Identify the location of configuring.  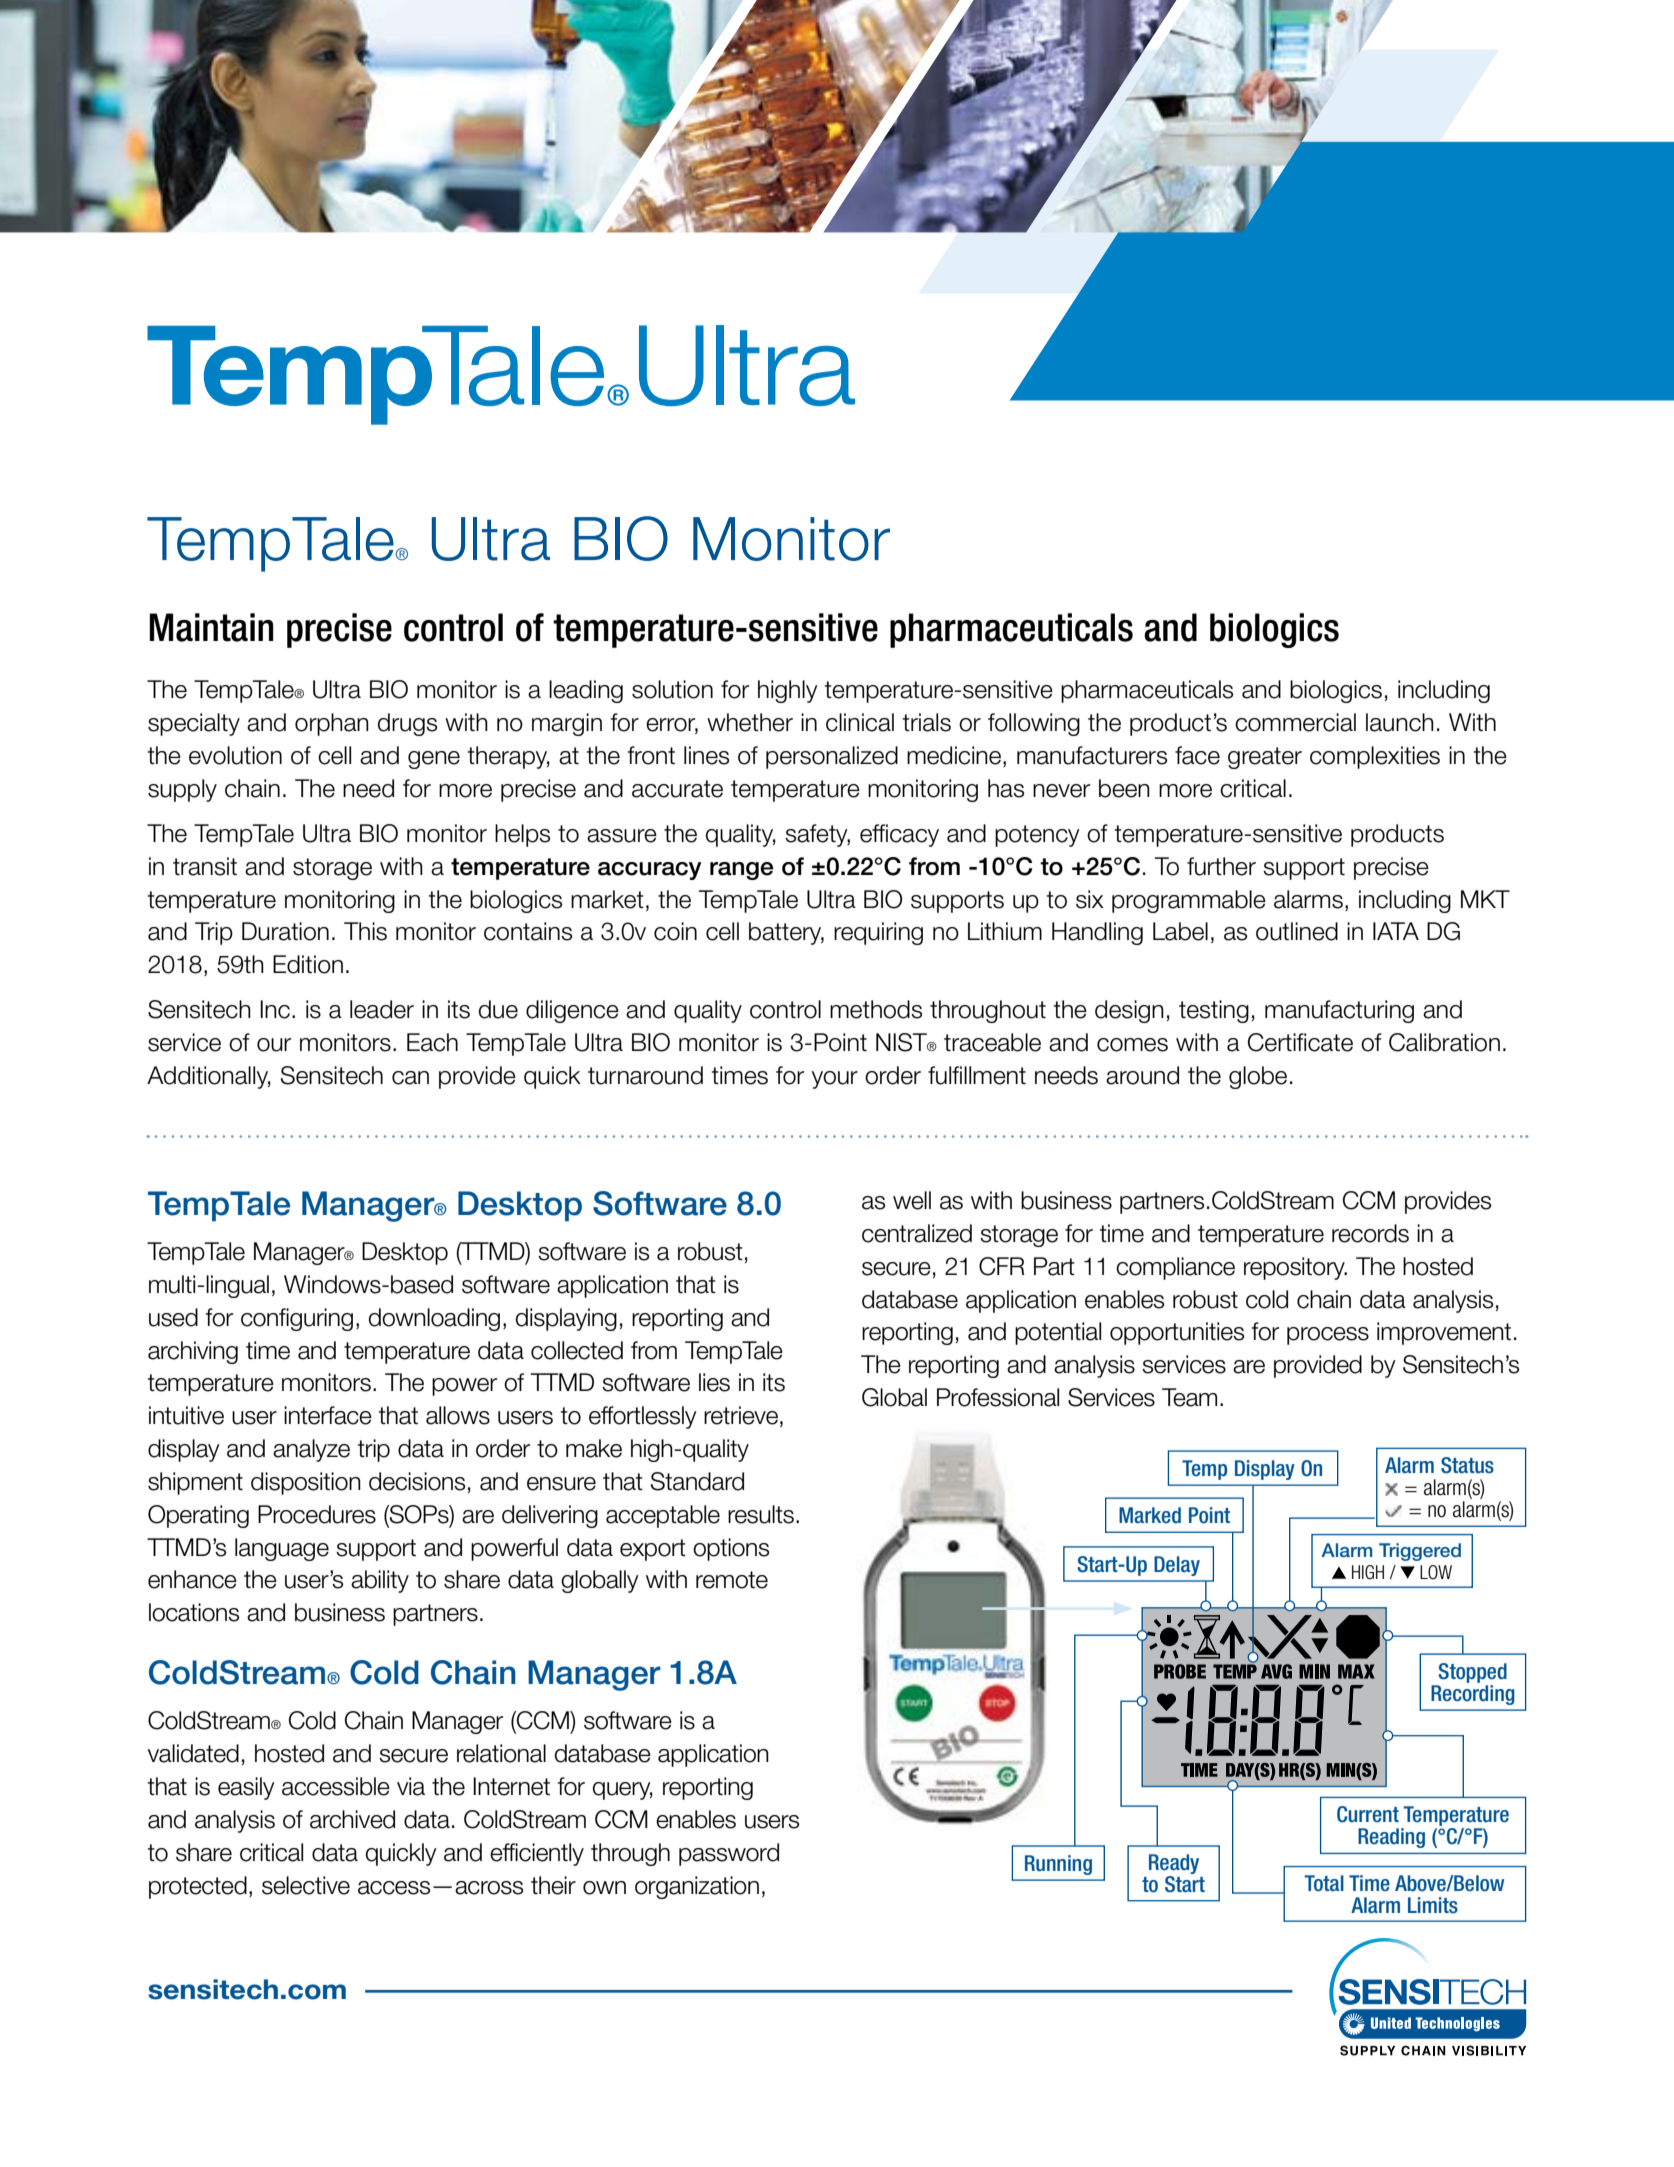
(297, 1319).
